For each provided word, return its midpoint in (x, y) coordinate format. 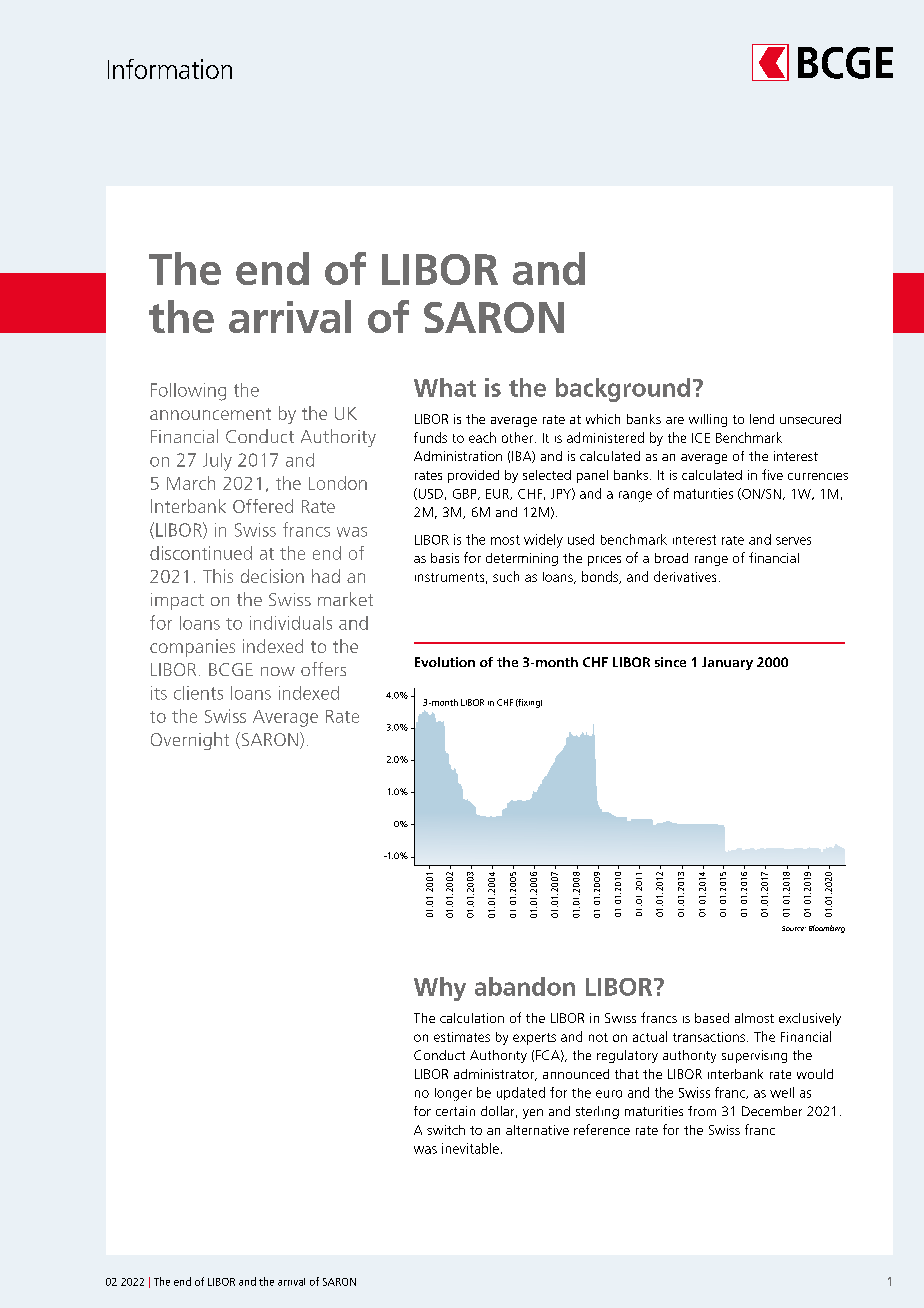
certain (455, 1111)
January (727, 663)
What (445, 387)
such (506, 576)
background (623, 390)
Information (170, 69)
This (218, 576)
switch (446, 1130)
